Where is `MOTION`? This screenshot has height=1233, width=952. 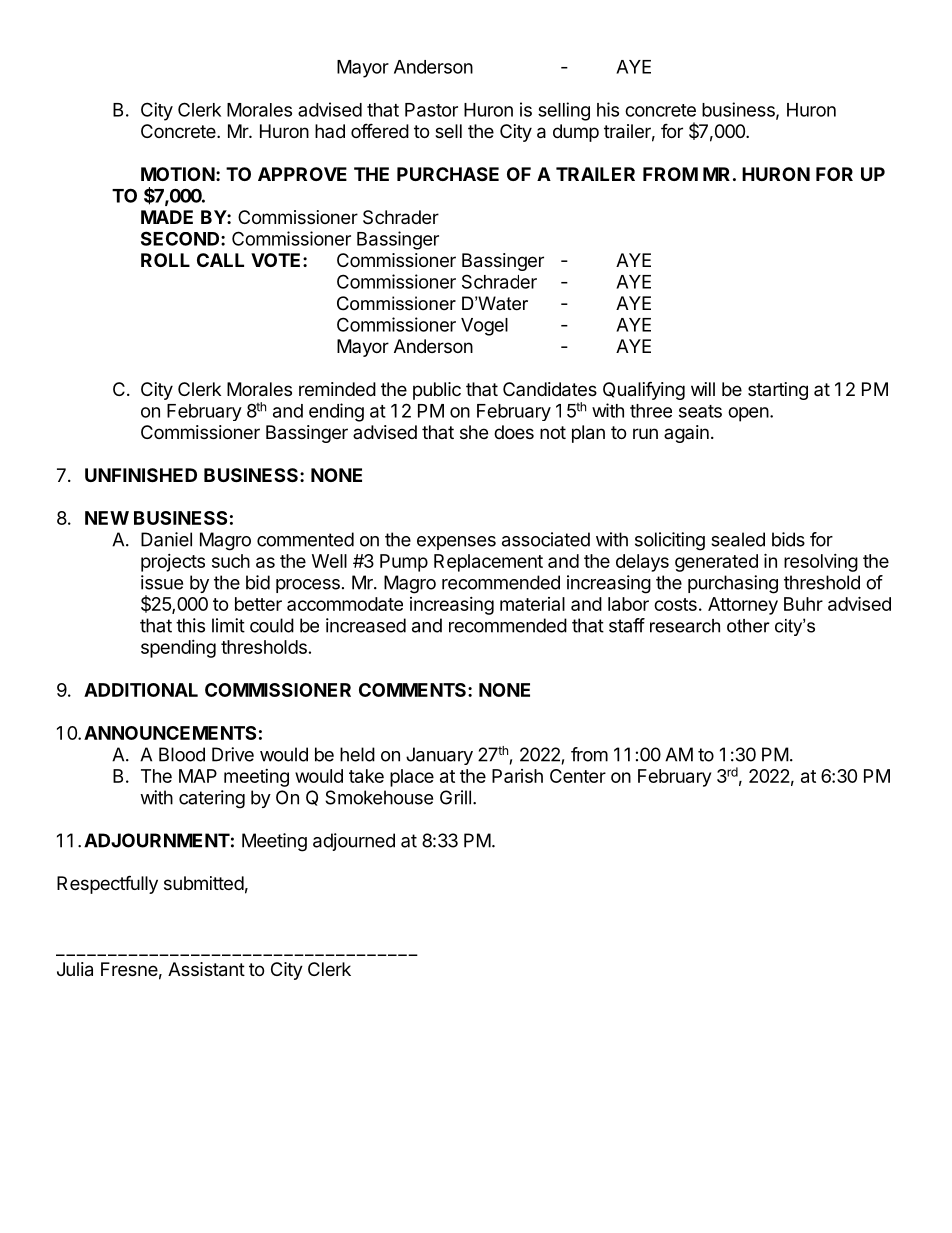 MOTION is located at coordinates (178, 174).
